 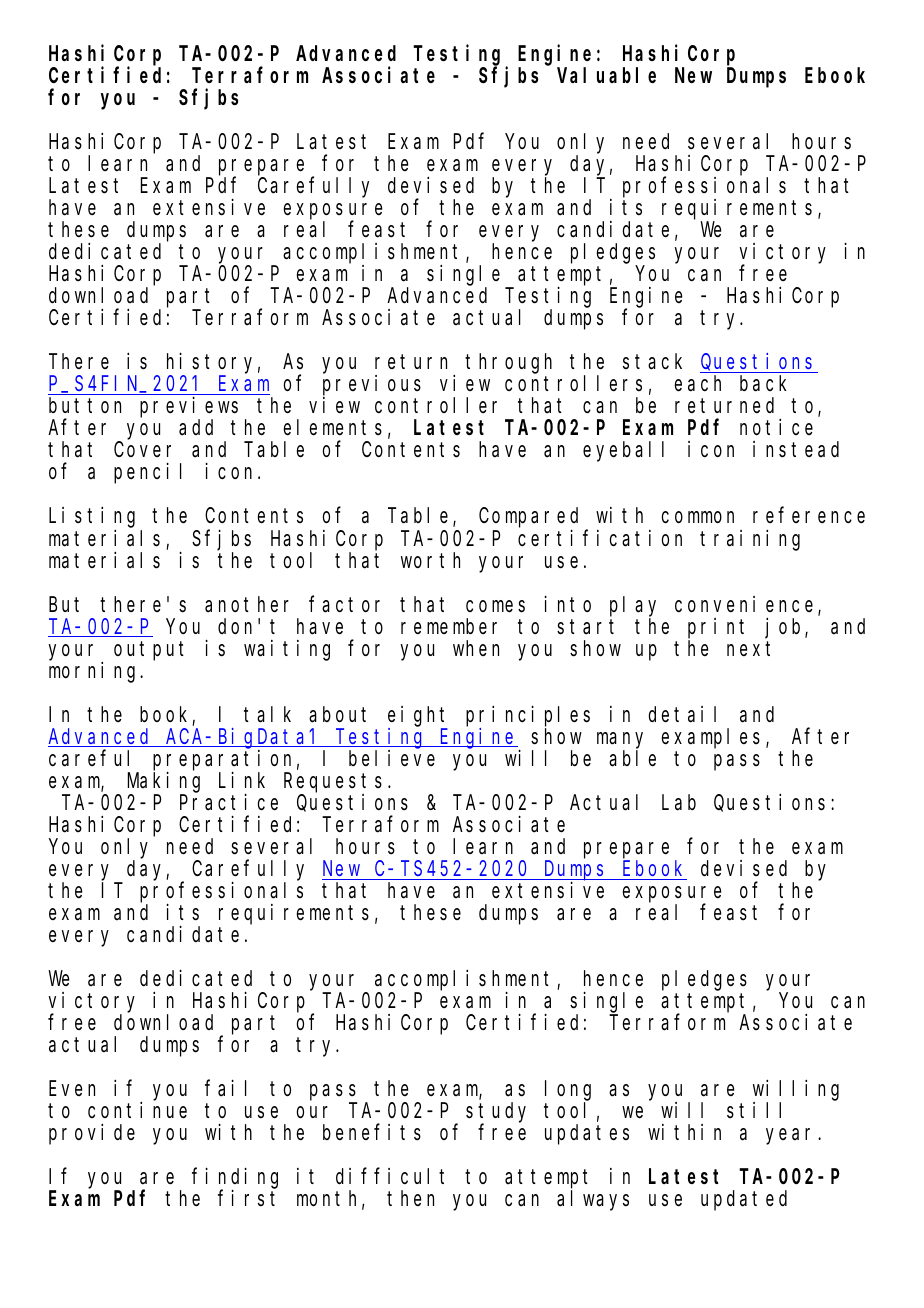 What do you see at coordinates (372, 386) in the screenshot?
I see `previous` at bounding box center [372, 386].
